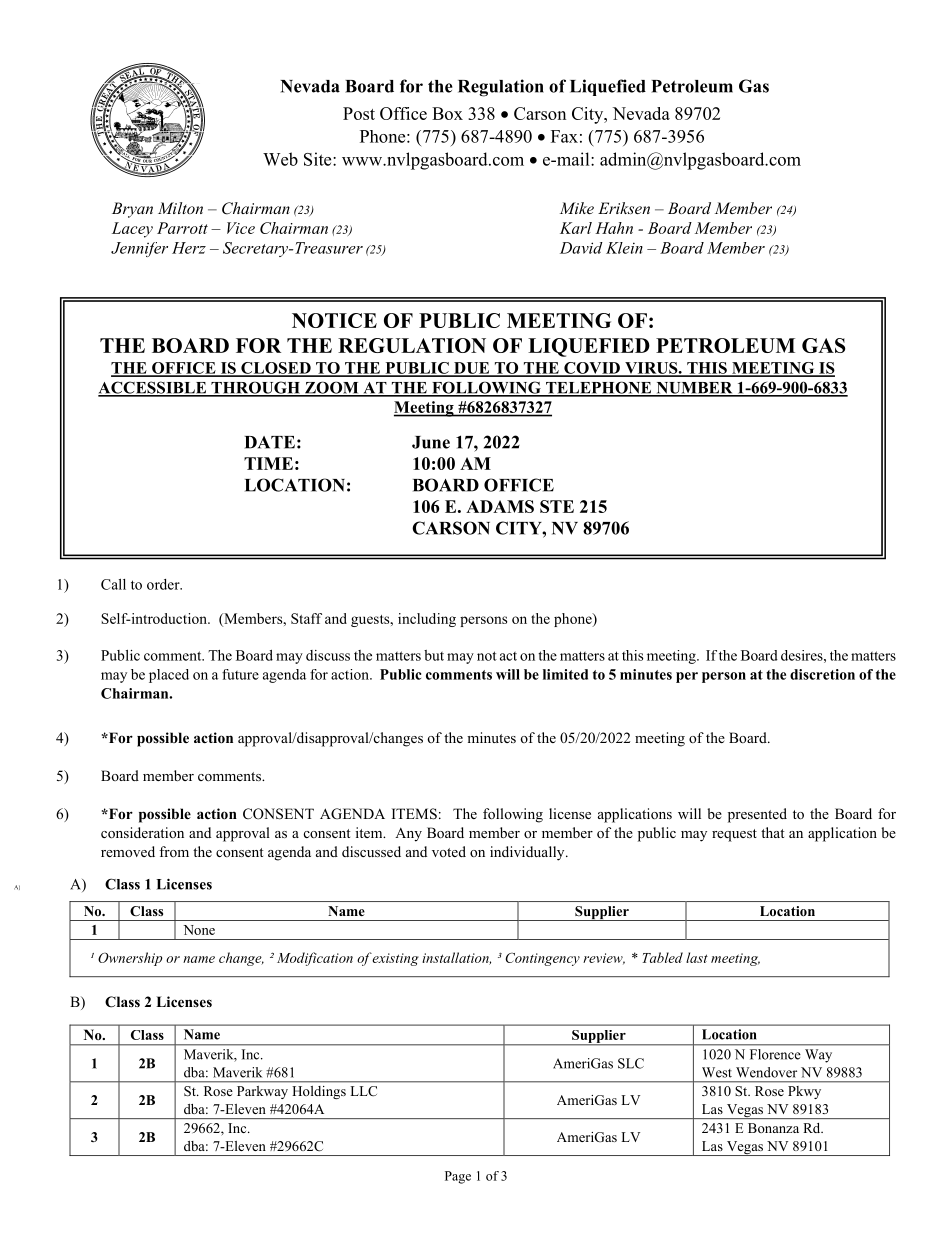 The width and height of the screenshot is (952, 1233). What do you see at coordinates (434, 655) in the screenshot?
I see `but` at bounding box center [434, 655].
